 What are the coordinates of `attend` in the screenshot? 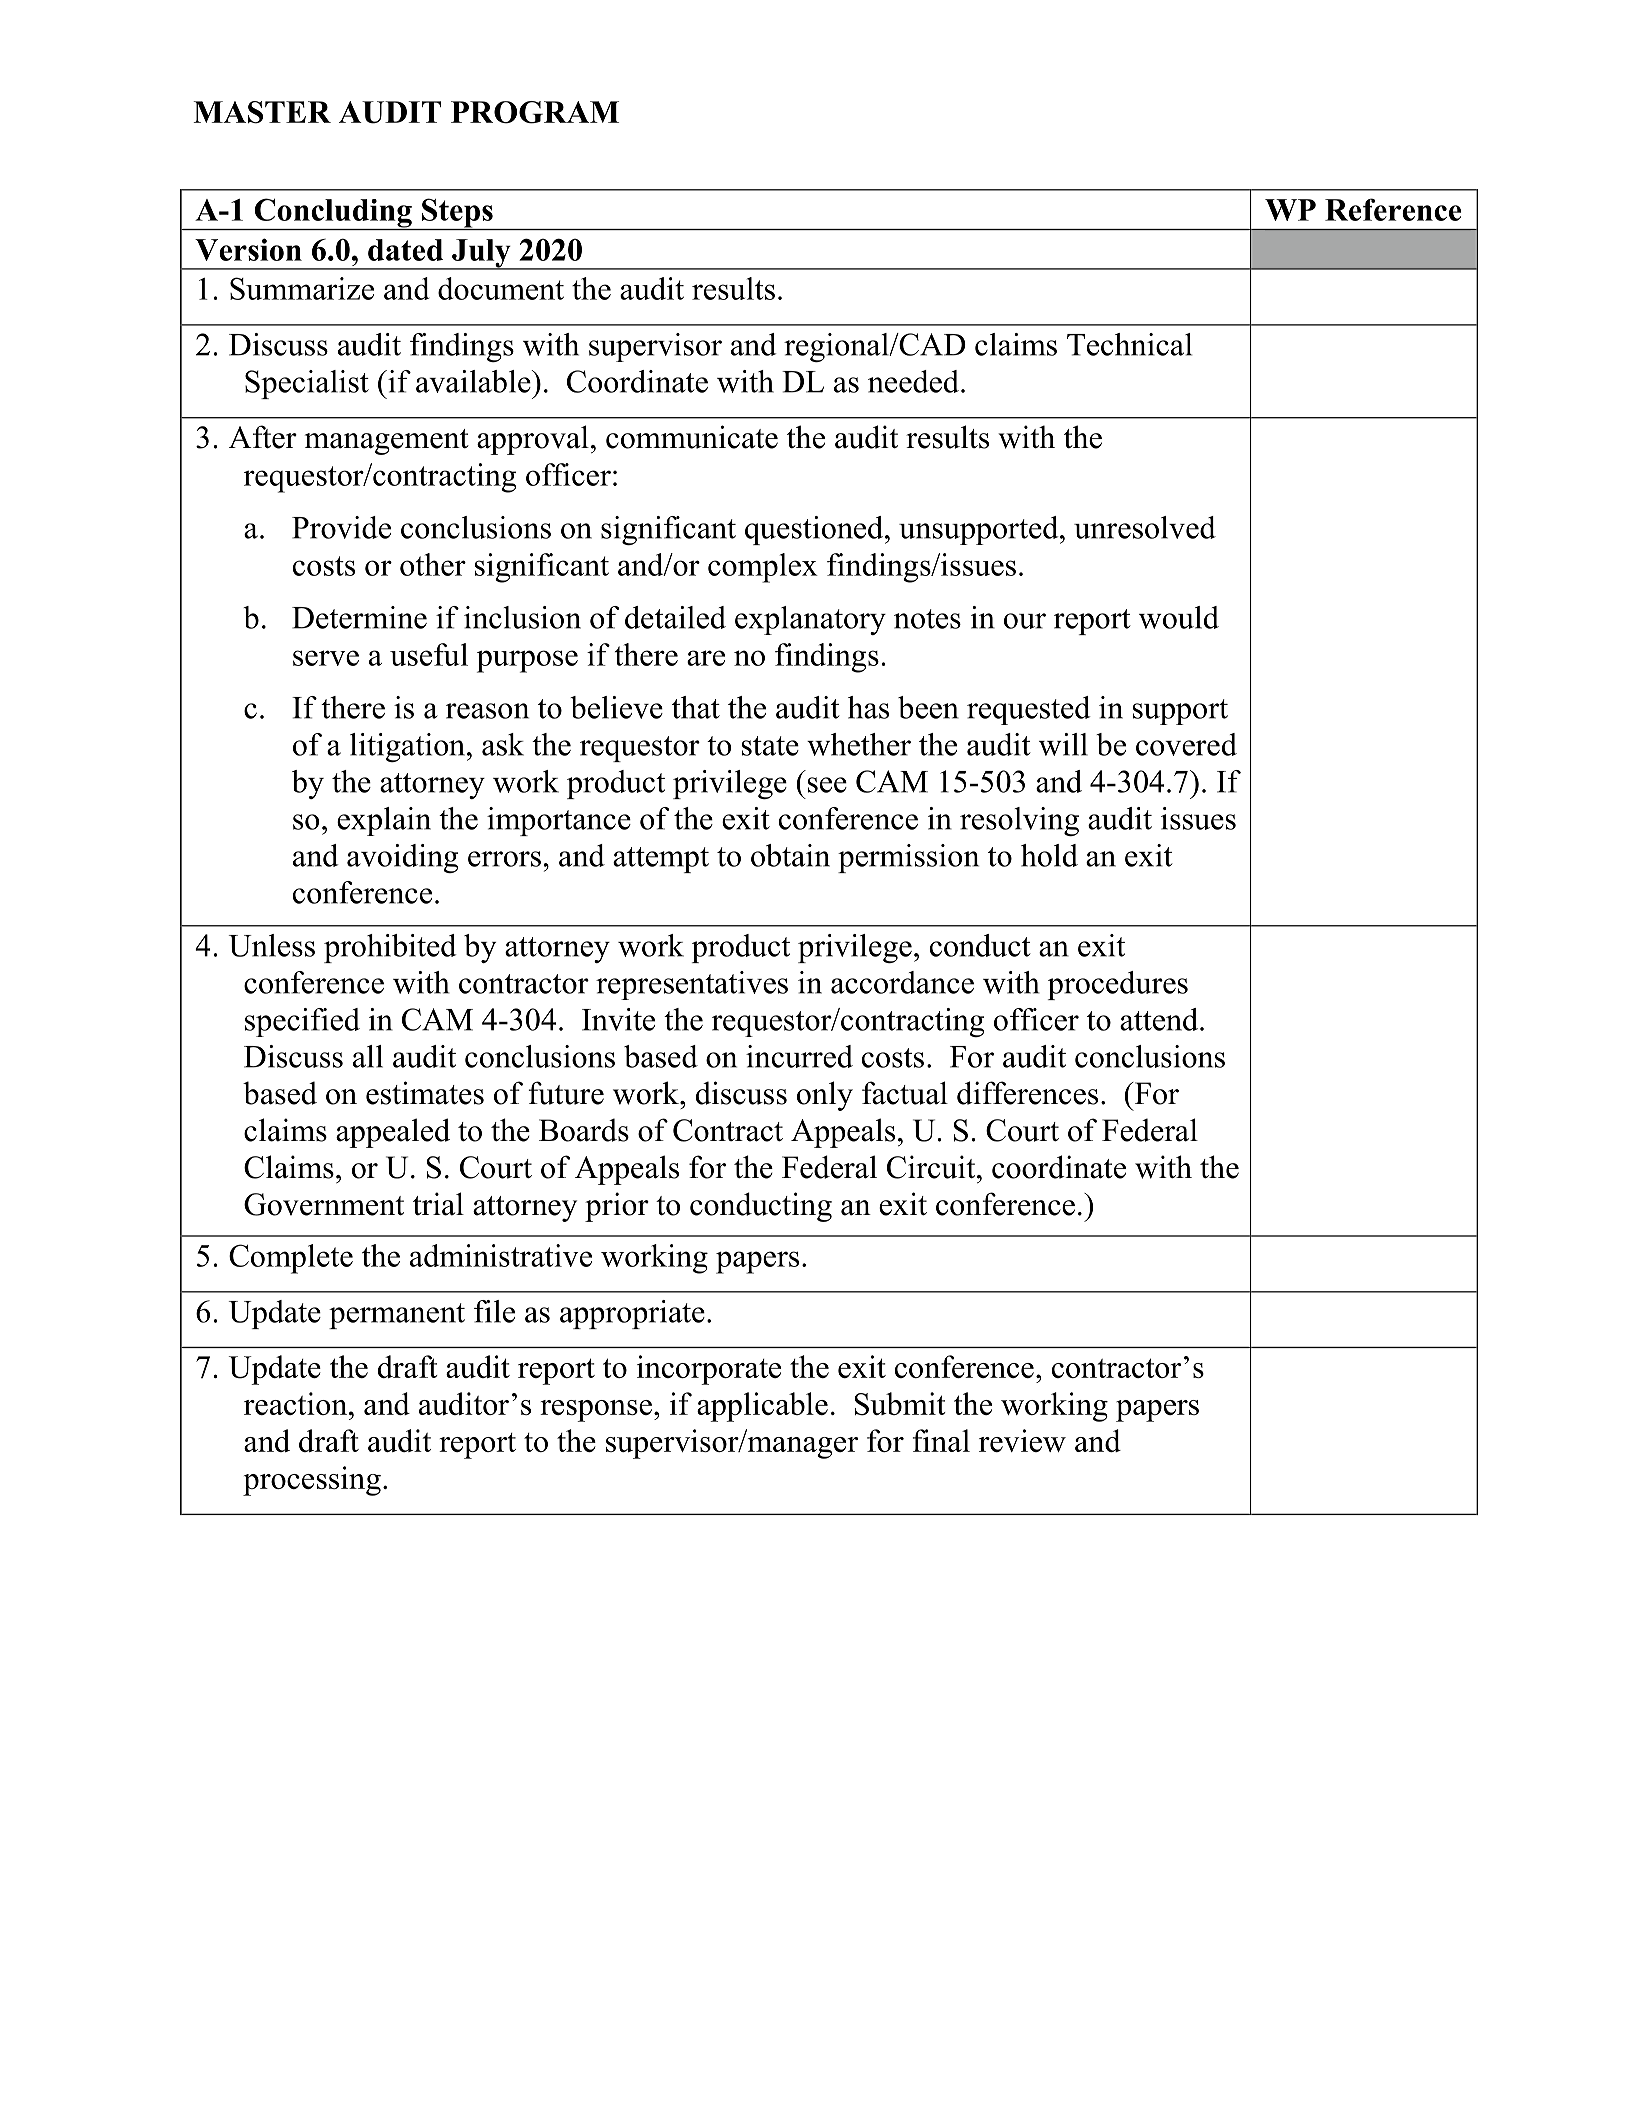 It's located at (1160, 1019).
